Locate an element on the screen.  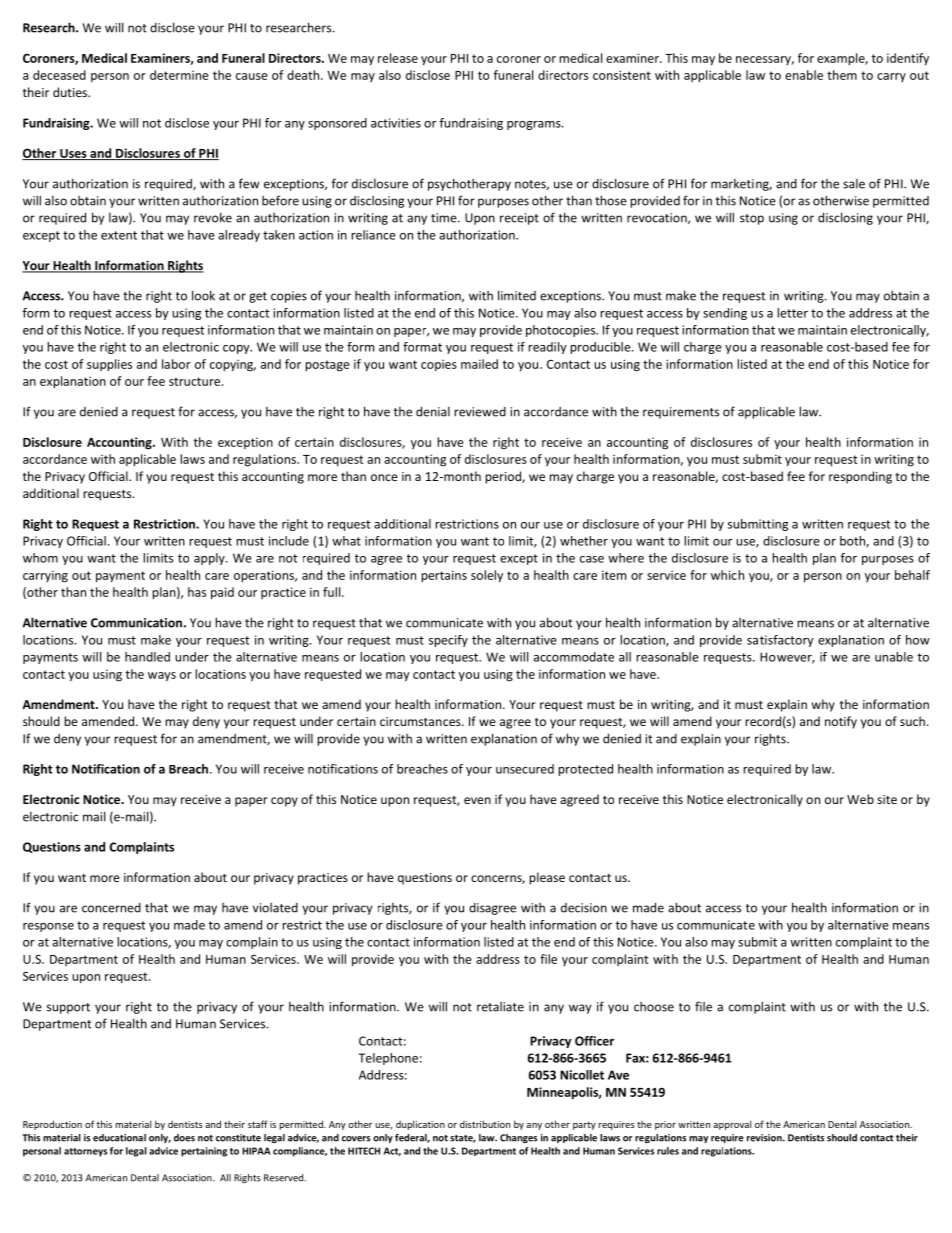
approval is located at coordinates (732, 1125).
